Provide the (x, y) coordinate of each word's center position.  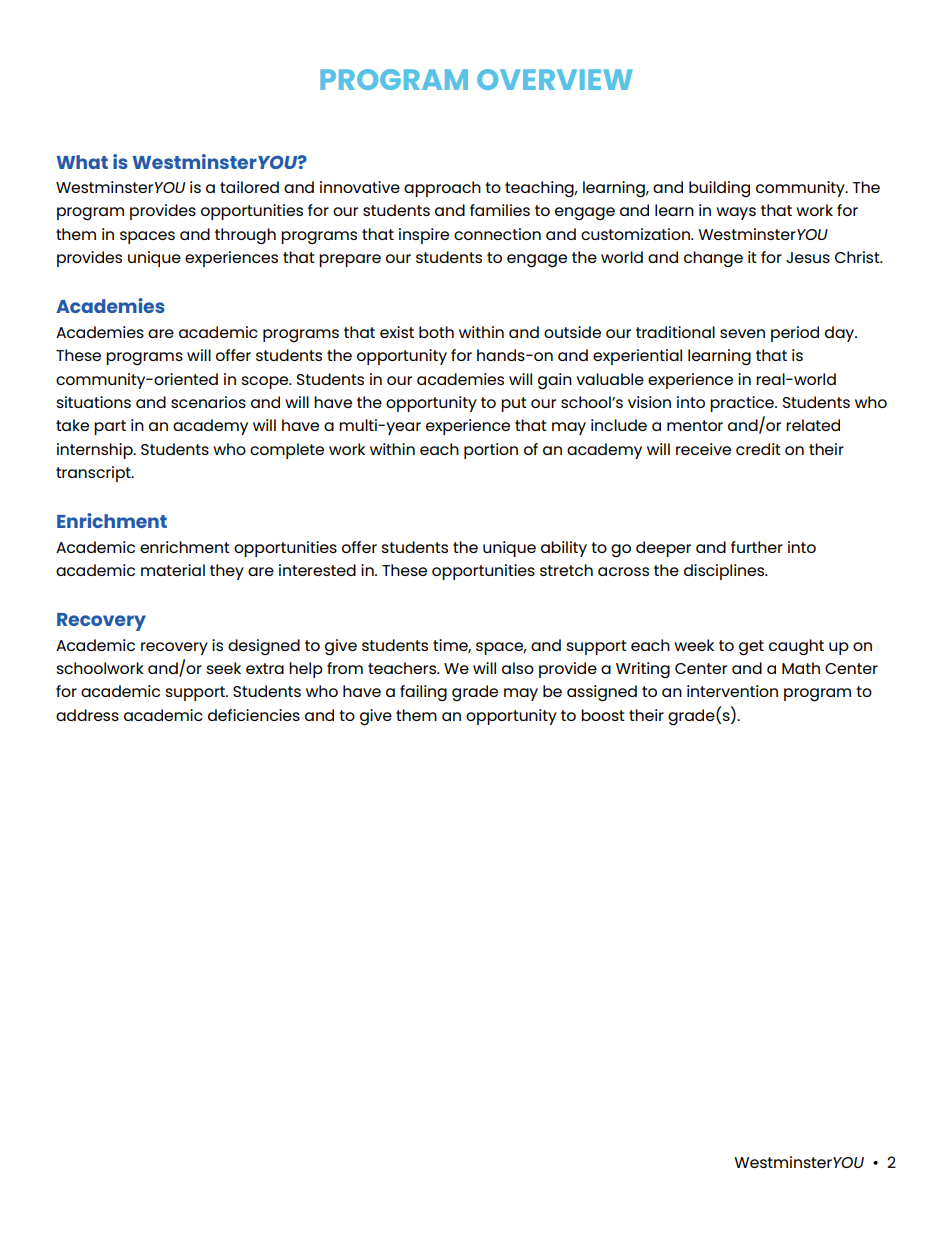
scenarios (208, 402)
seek (224, 668)
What (82, 162)
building (719, 189)
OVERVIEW (555, 79)
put (514, 404)
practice (743, 404)
